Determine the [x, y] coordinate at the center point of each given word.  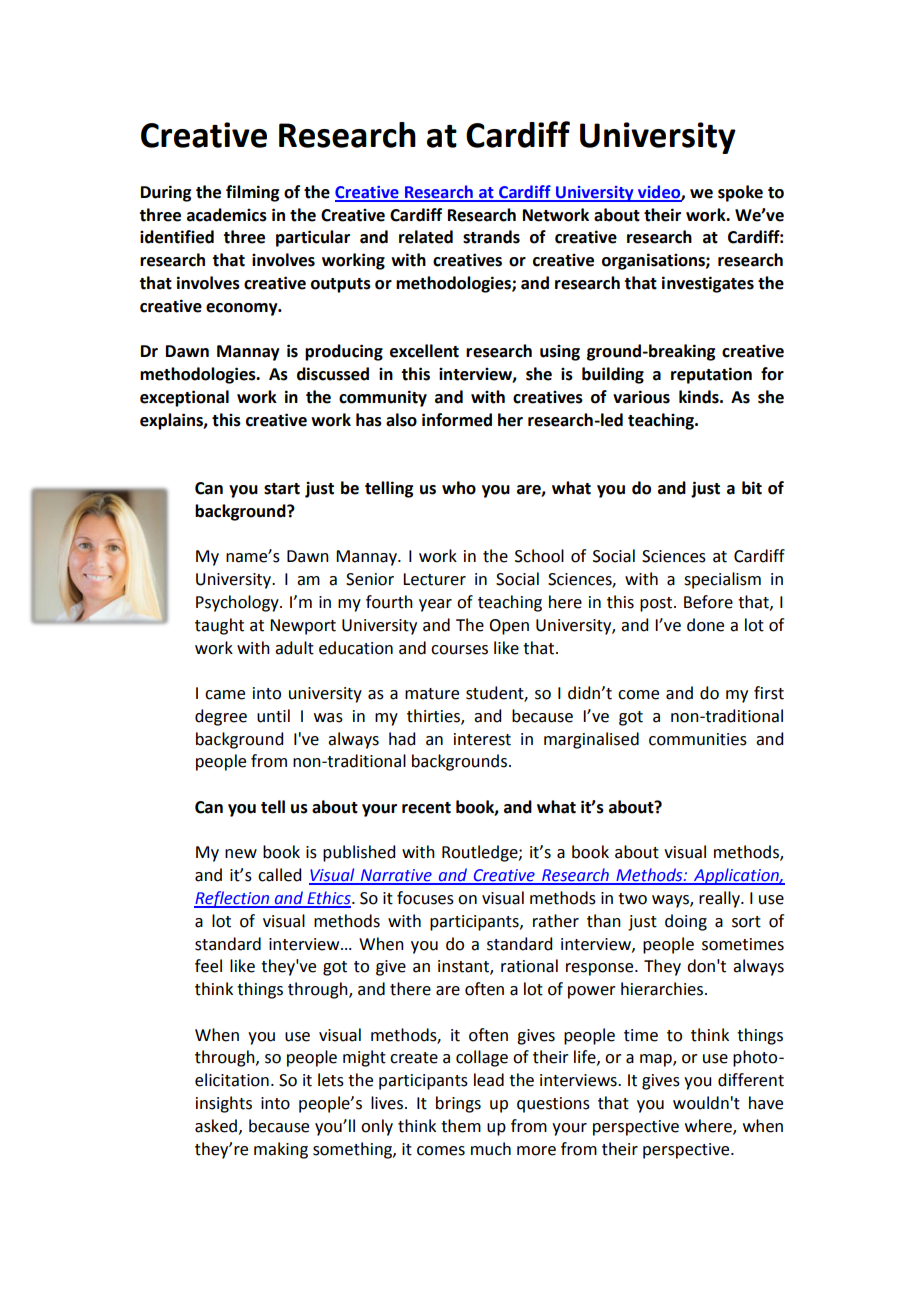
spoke [740, 193]
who [459, 488]
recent [426, 808]
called [279, 875]
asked [217, 1126]
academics [227, 215]
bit [752, 488]
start [282, 489]
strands [491, 237]
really [720, 899]
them [461, 1126]
